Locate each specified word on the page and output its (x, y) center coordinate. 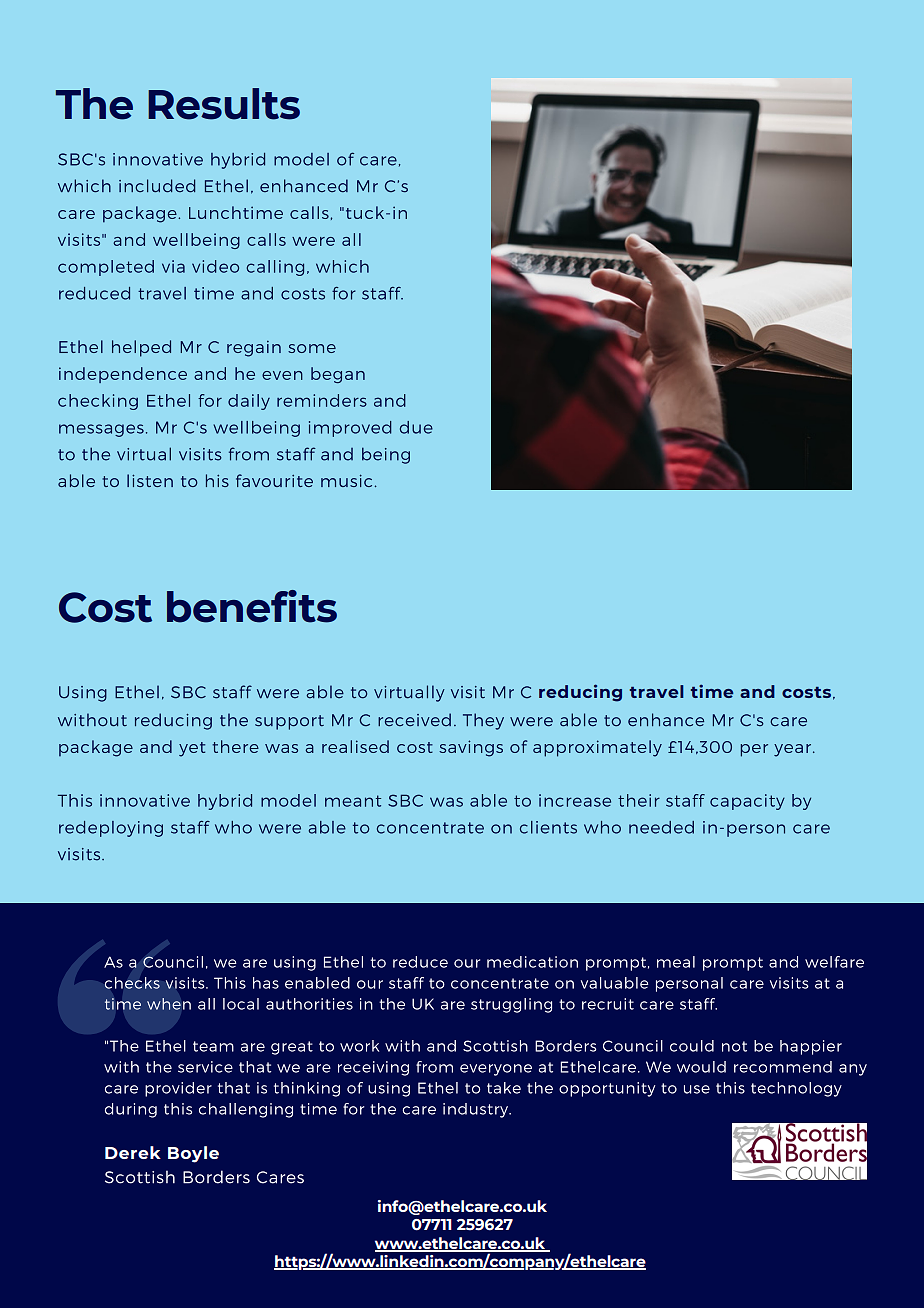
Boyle (193, 1154)
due (416, 427)
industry (476, 1110)
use (697, 1089)
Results (224, 104)
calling (275, 268)
